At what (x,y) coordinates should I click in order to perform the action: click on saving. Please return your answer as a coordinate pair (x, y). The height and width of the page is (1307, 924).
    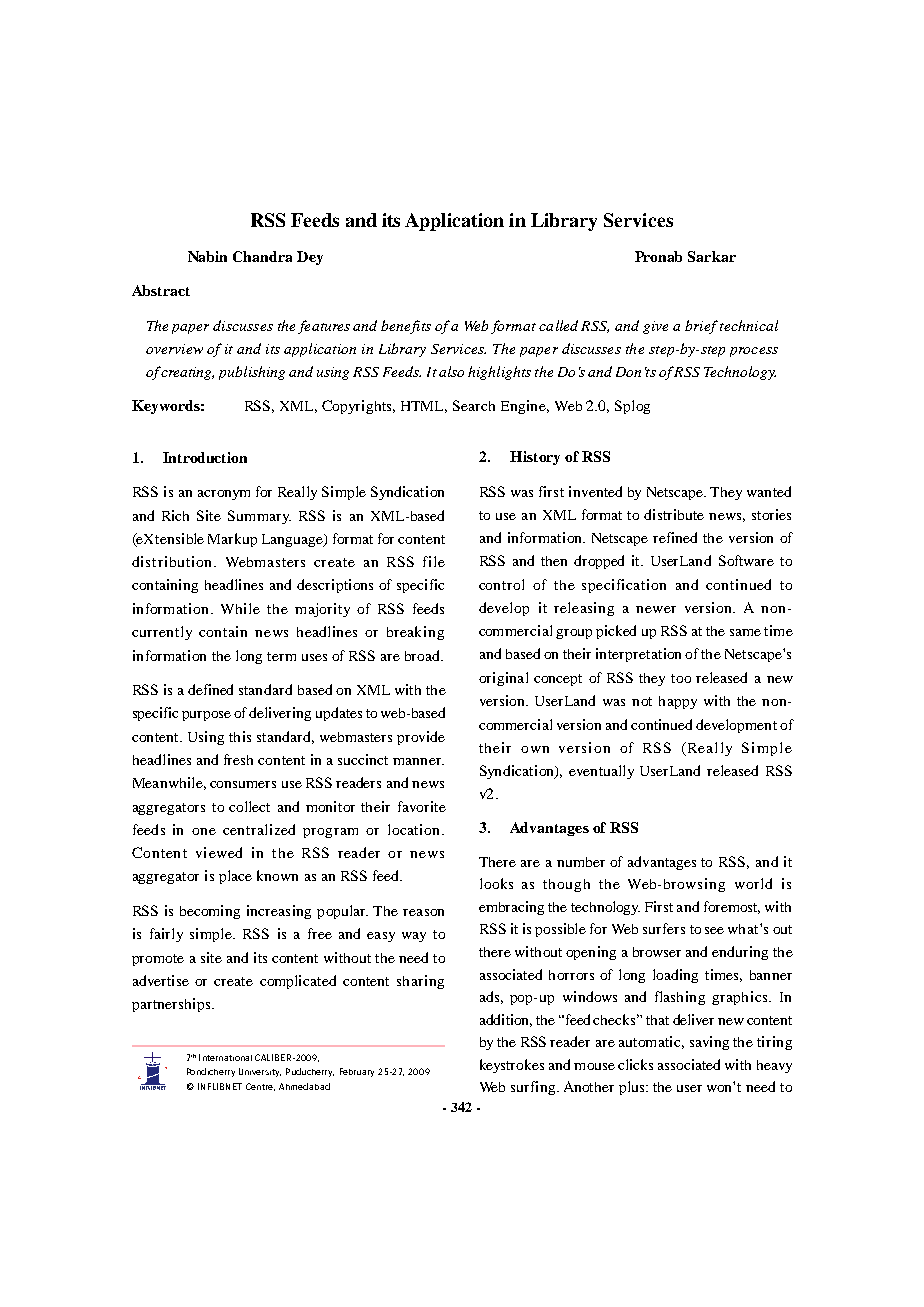
    Looking at the image, I should click on (709, 1043).
